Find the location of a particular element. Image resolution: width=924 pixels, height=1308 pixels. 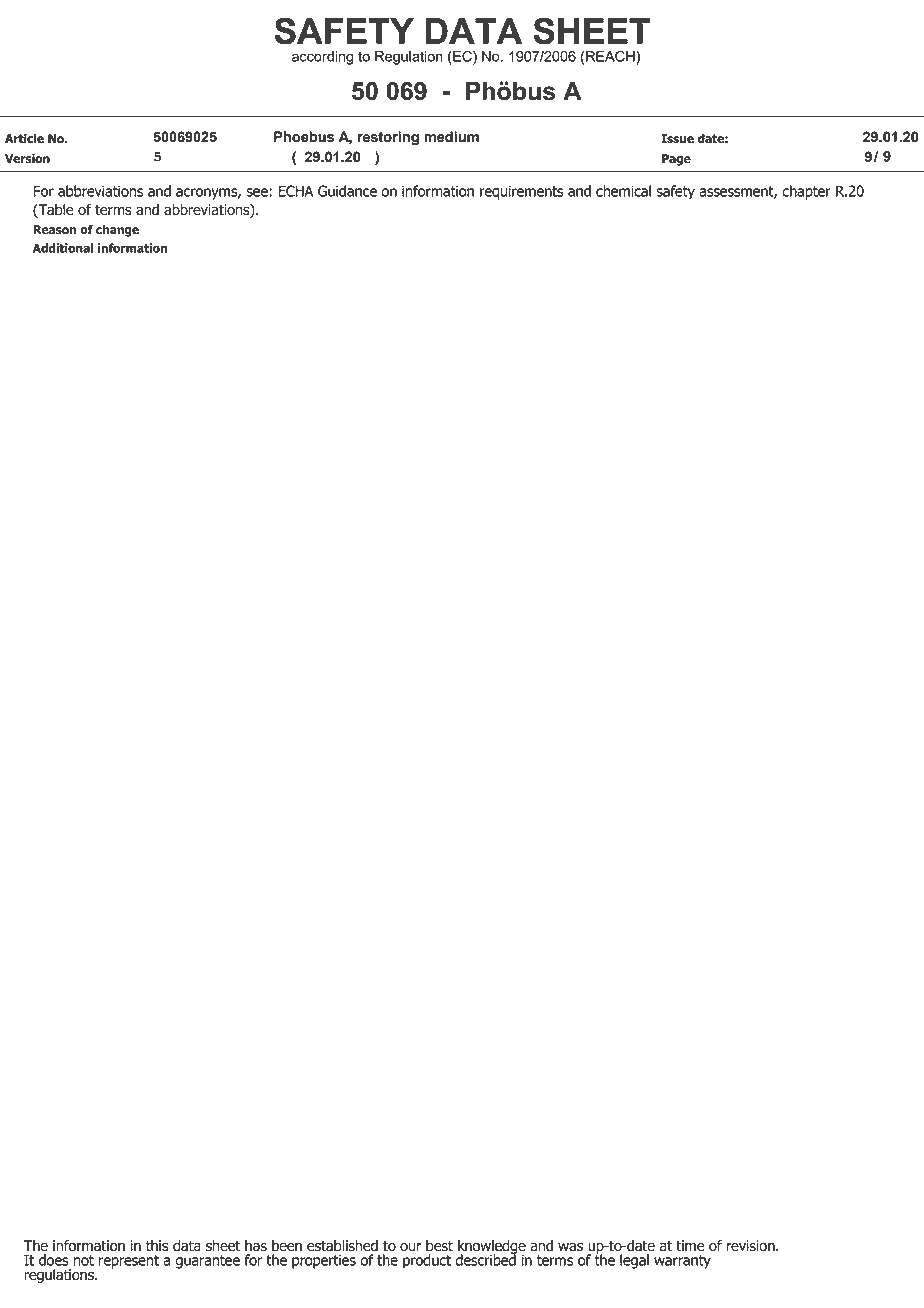

Additional is located at coordinates (63, 248).
